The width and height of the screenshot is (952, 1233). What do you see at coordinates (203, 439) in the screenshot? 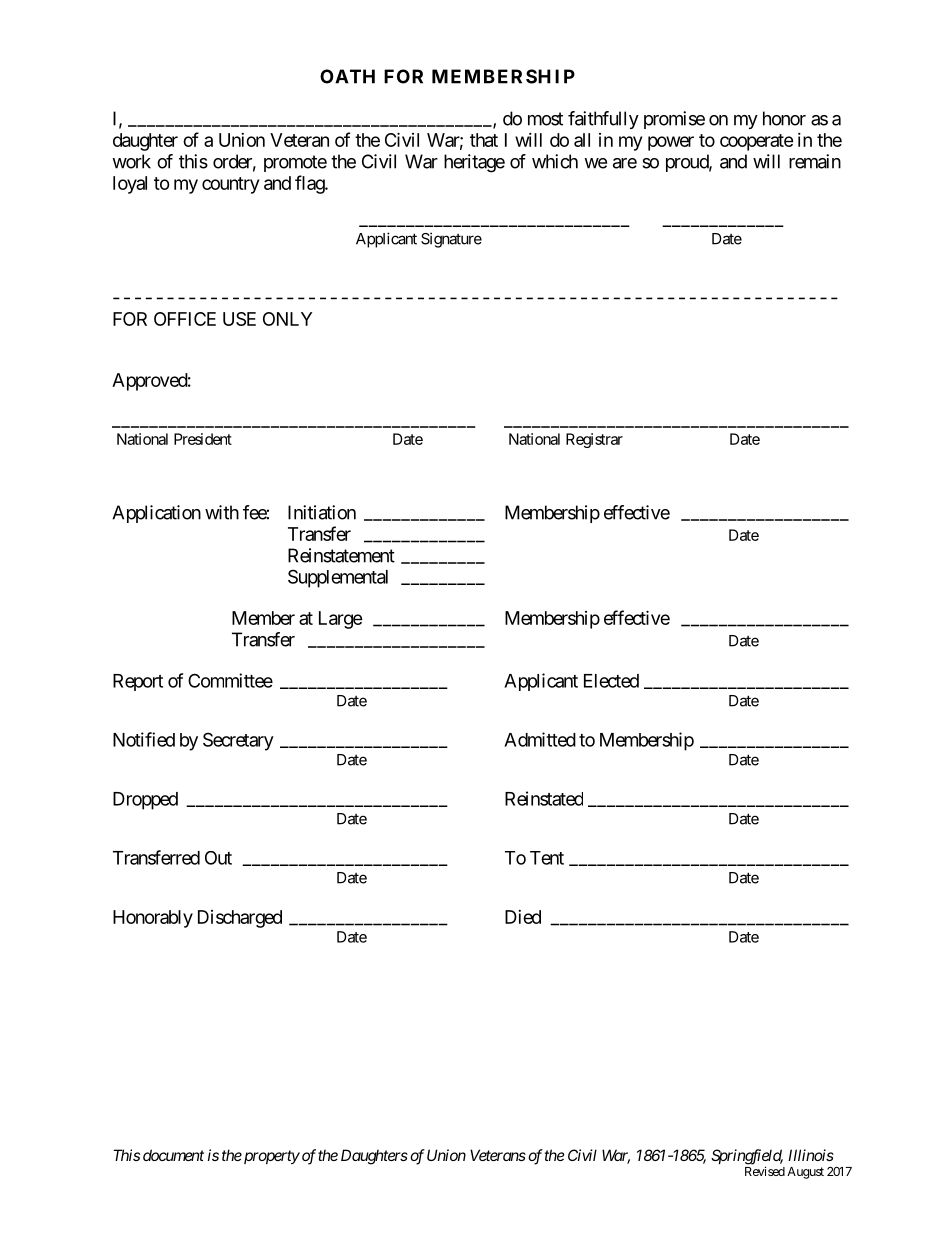
I see `President` at bounding box center [203, 439].
